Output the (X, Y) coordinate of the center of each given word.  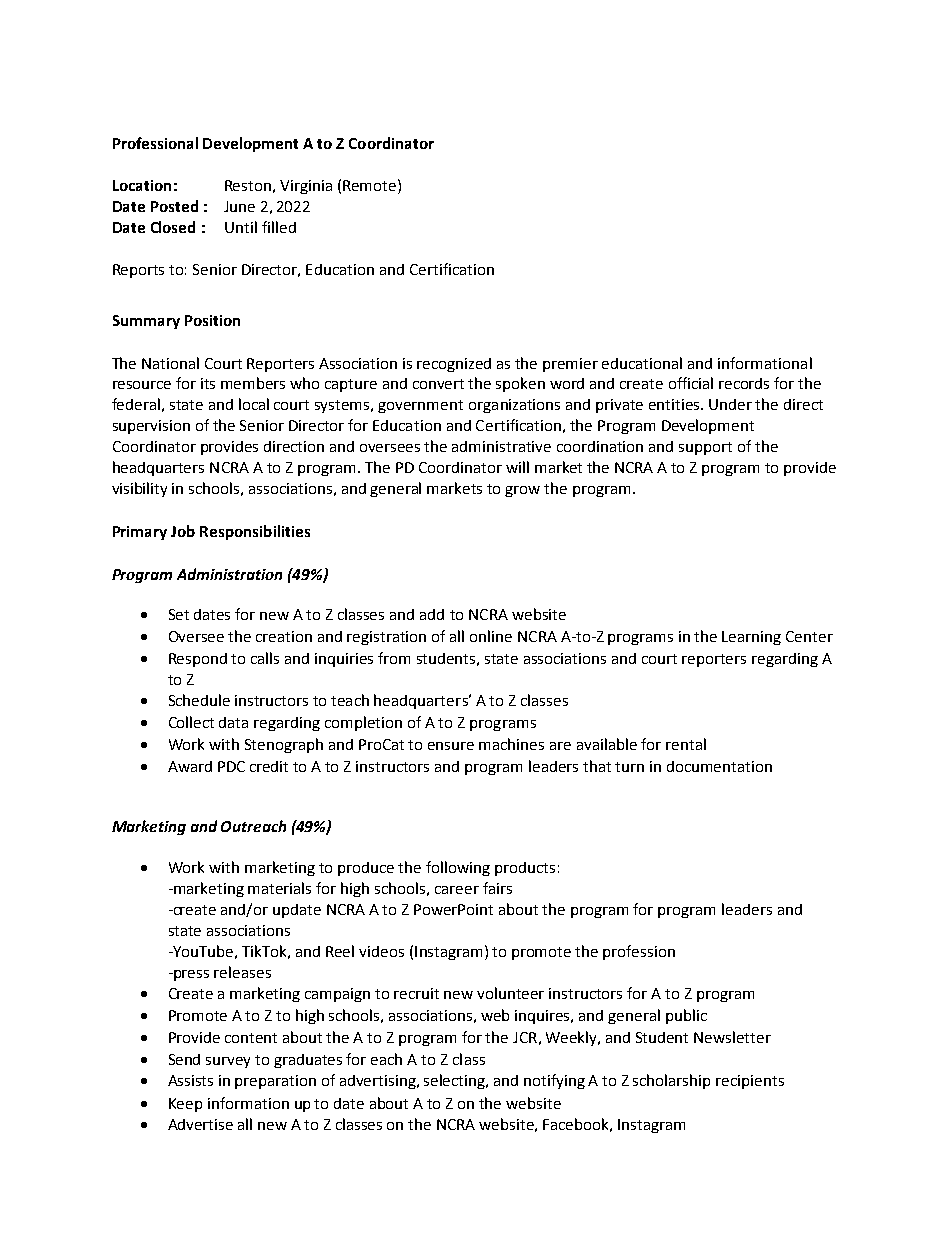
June (239, 206)
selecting (456, 1081)
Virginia (306, 187)
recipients (750, 1082)
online (491, 636)
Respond (198, 660)
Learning (751, 638)
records (744, 383)
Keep (185, 1105)
